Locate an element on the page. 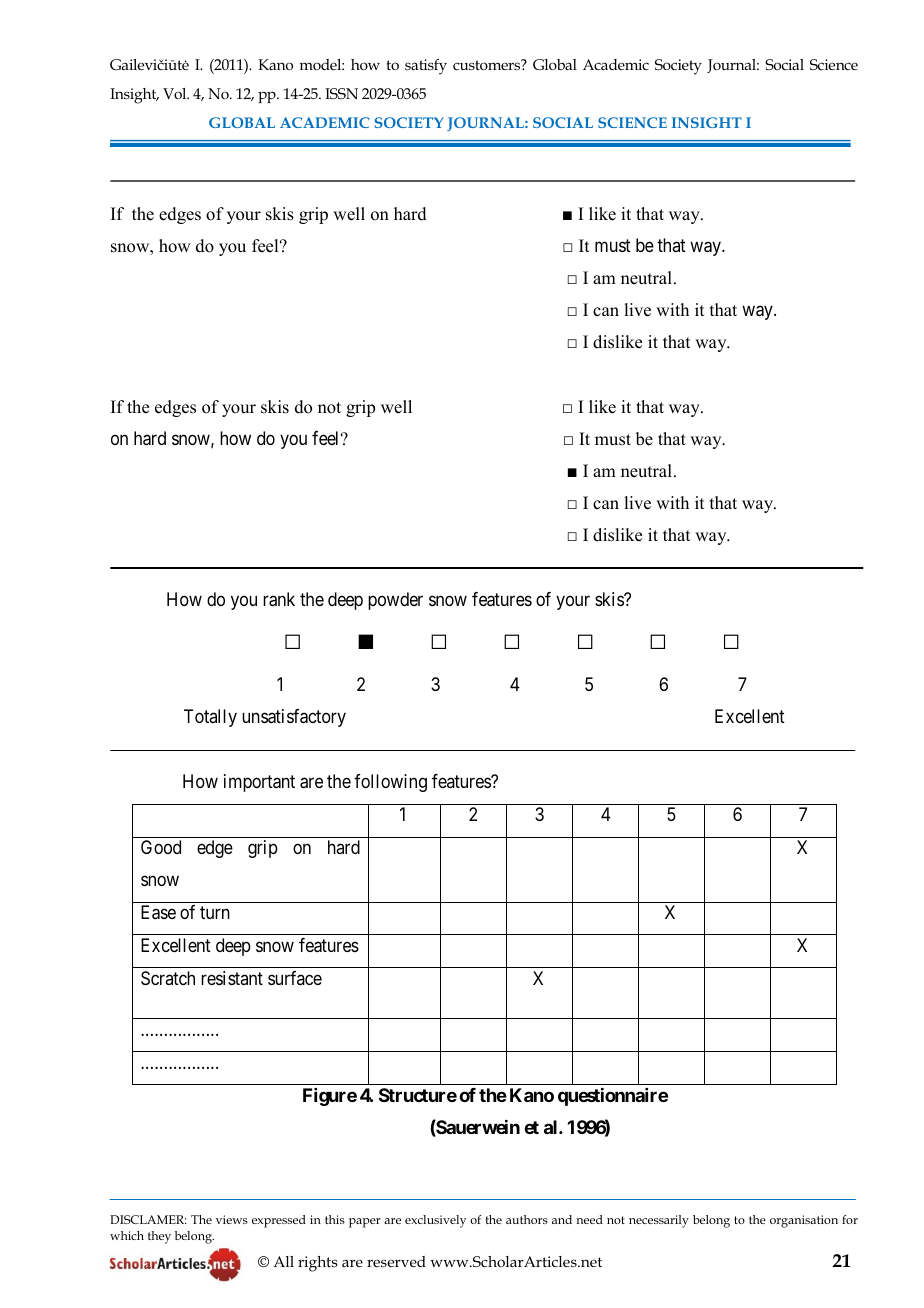 This page has height=1308, width=924. powder is located at coordinates (395, 601).
